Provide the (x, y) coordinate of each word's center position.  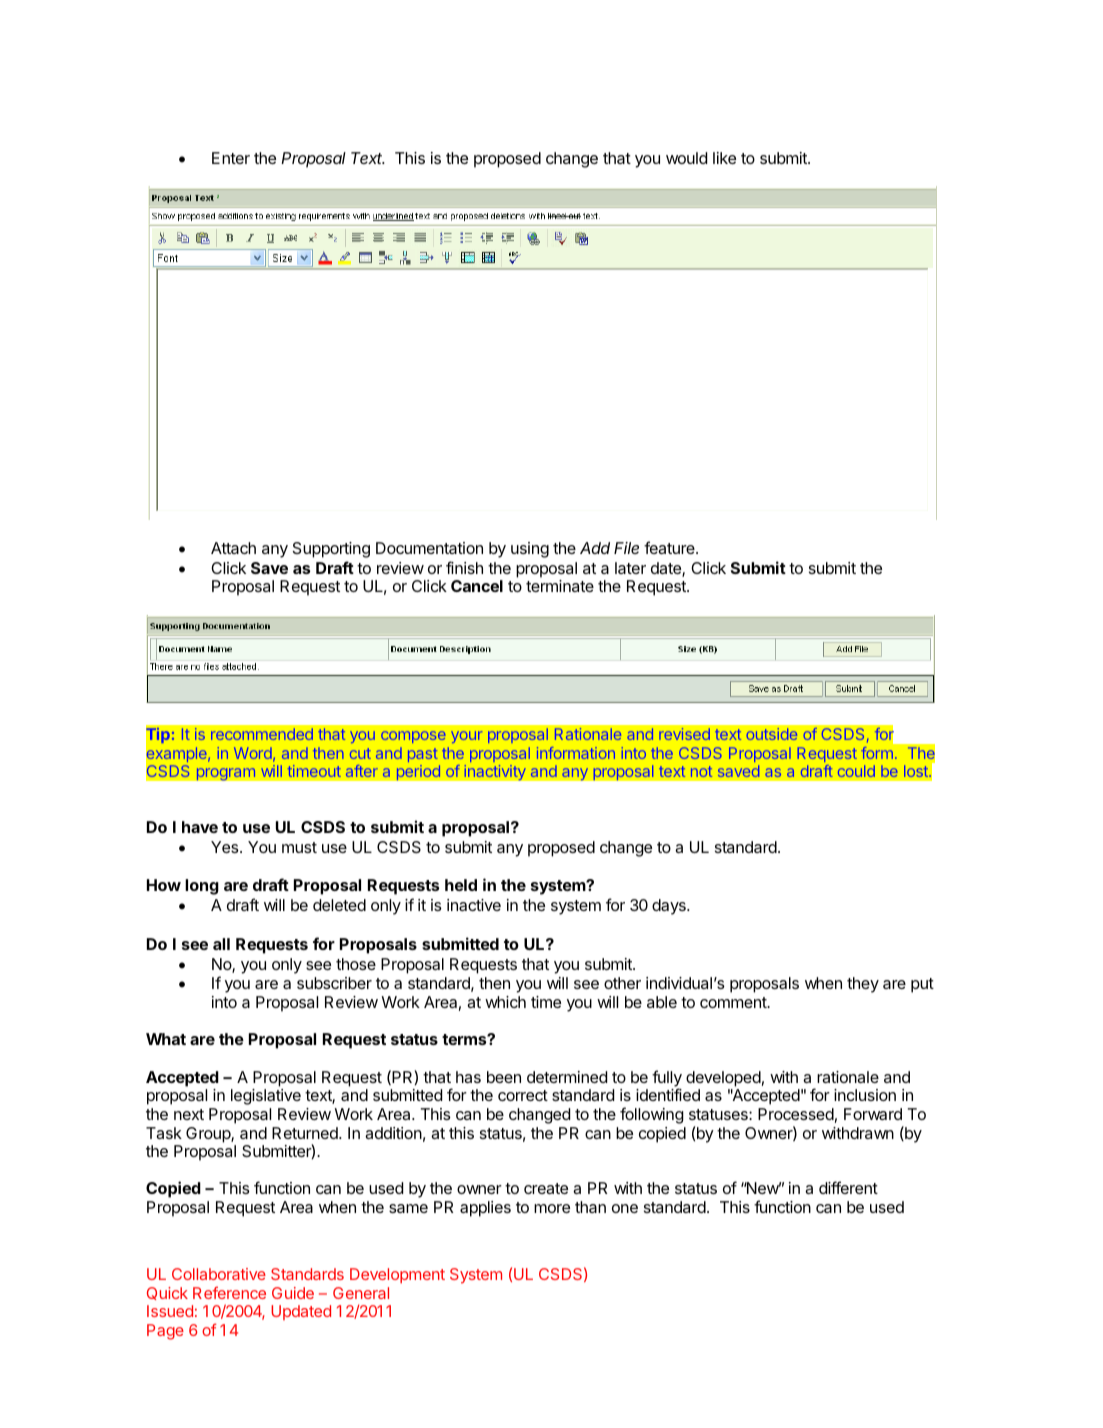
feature (670, 547)
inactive (474, 905)
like (724, 158)
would (686, 158)
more (552, 1208)
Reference (229, 1292)
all (221, 944)
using (530, 550)
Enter (231, 158)
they (863, 985)
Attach (233, 548)
